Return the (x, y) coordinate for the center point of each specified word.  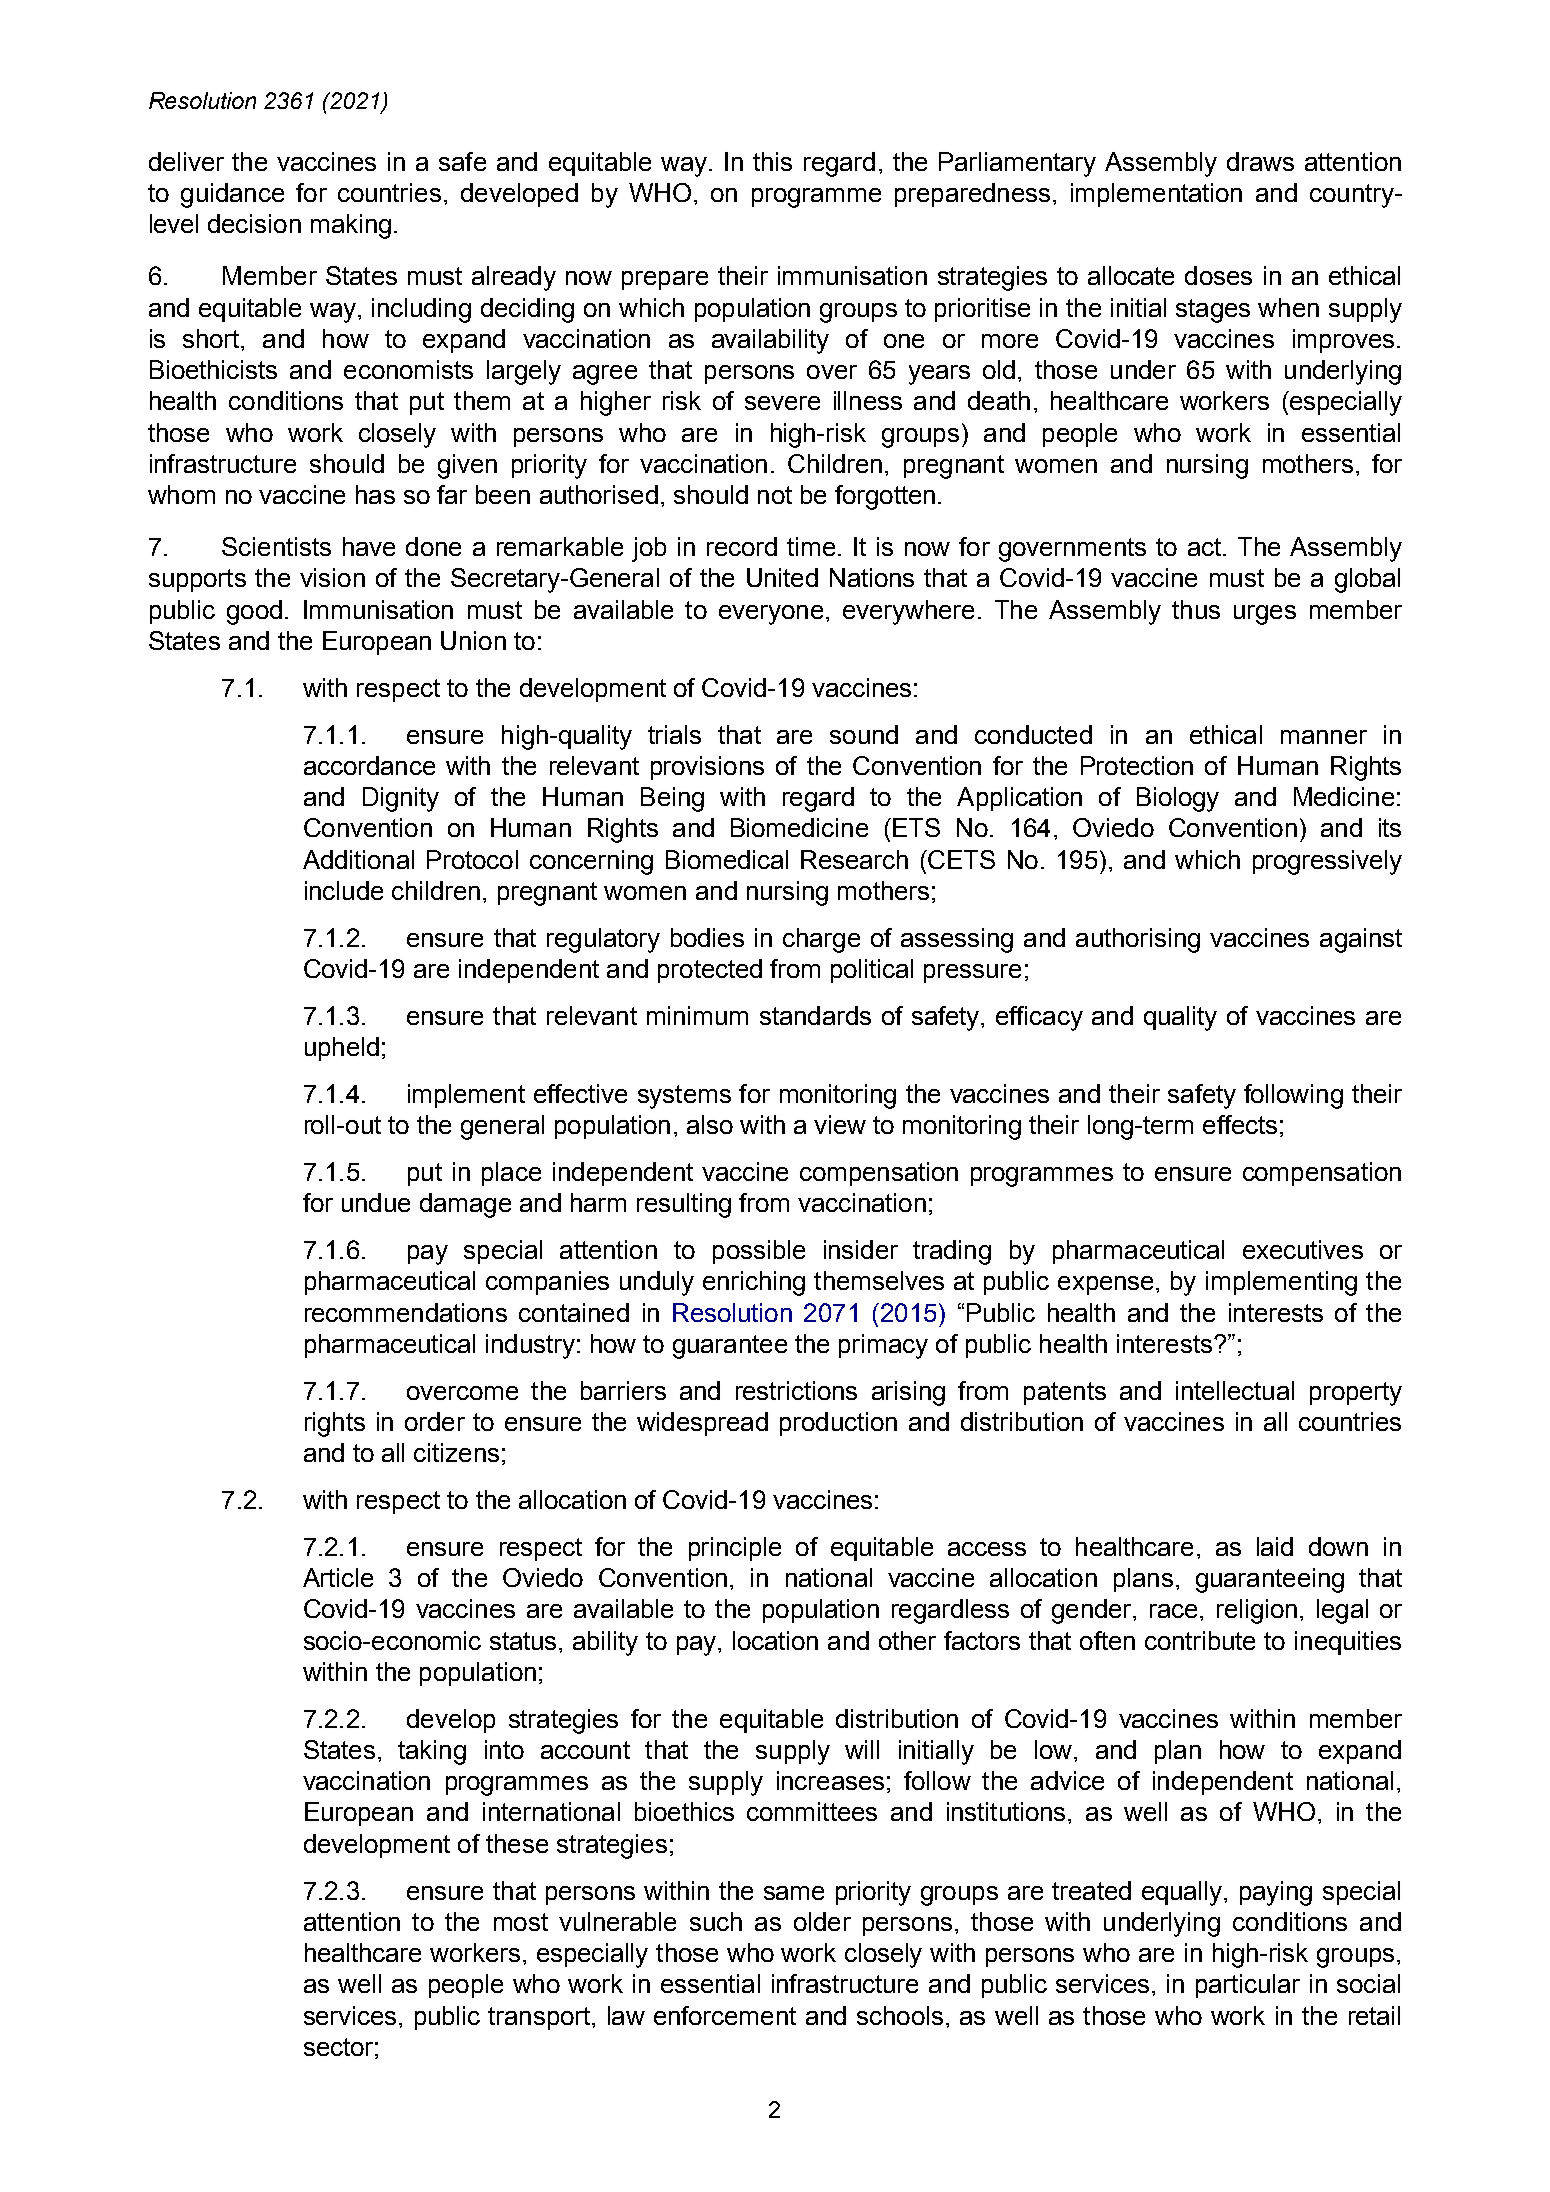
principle (735, 1549)
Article (338, 1577)
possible (759, 1252)
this (772, 161)
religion (1257, 1611)
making (351, 226)
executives (1303, 1249)
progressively (1327, 862)
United (782, 577)
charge (821, 940)
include (344, 890)
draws (1260, 161)
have (369, 546)
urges (1265, 615)
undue (376, 1202)
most (521, 1922)
